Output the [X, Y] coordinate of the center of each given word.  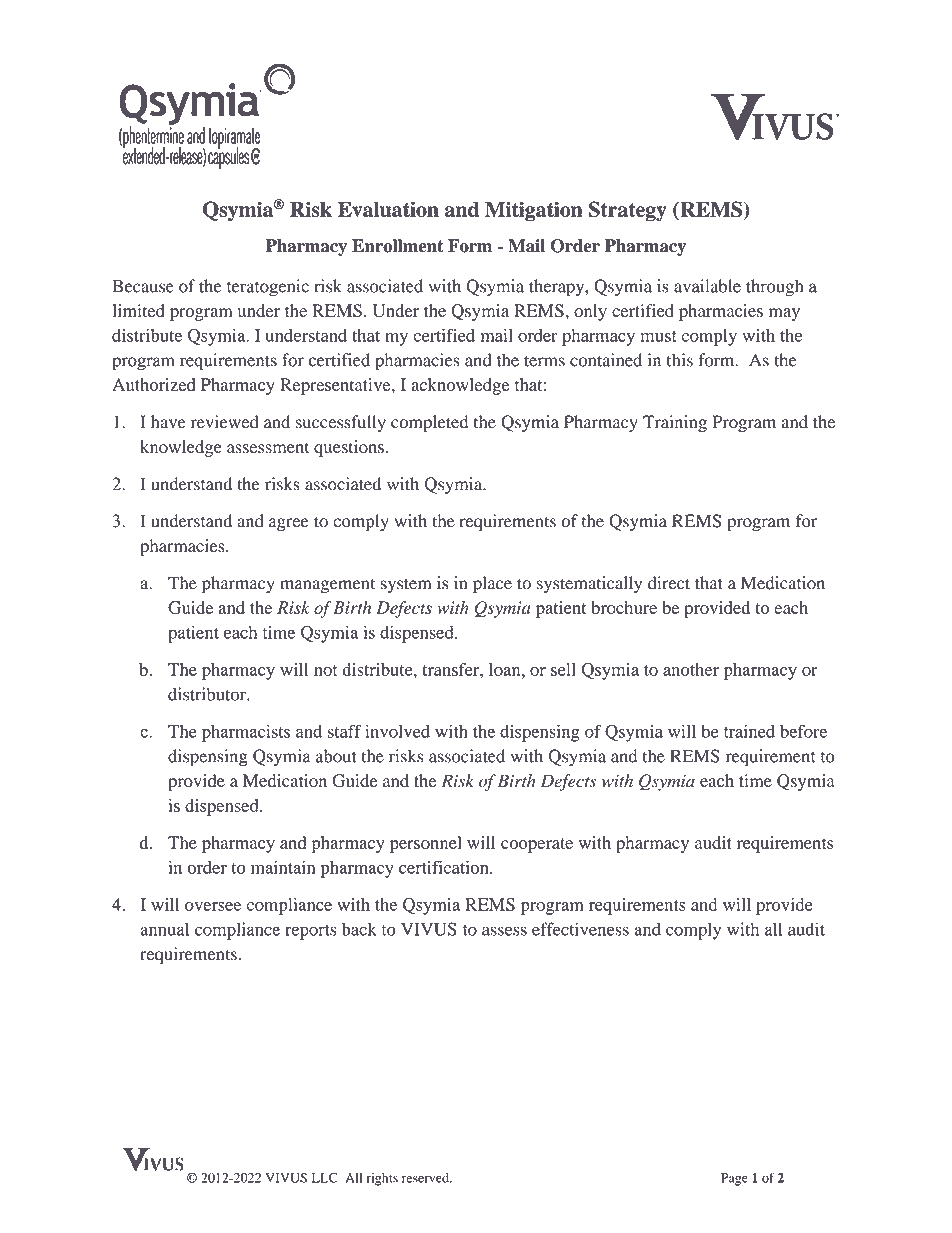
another [691, 669]
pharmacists [246, 733]
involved [397, 731]
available [707, 286]
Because [143, 286]
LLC [325, 1177]
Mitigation [534, 211]
